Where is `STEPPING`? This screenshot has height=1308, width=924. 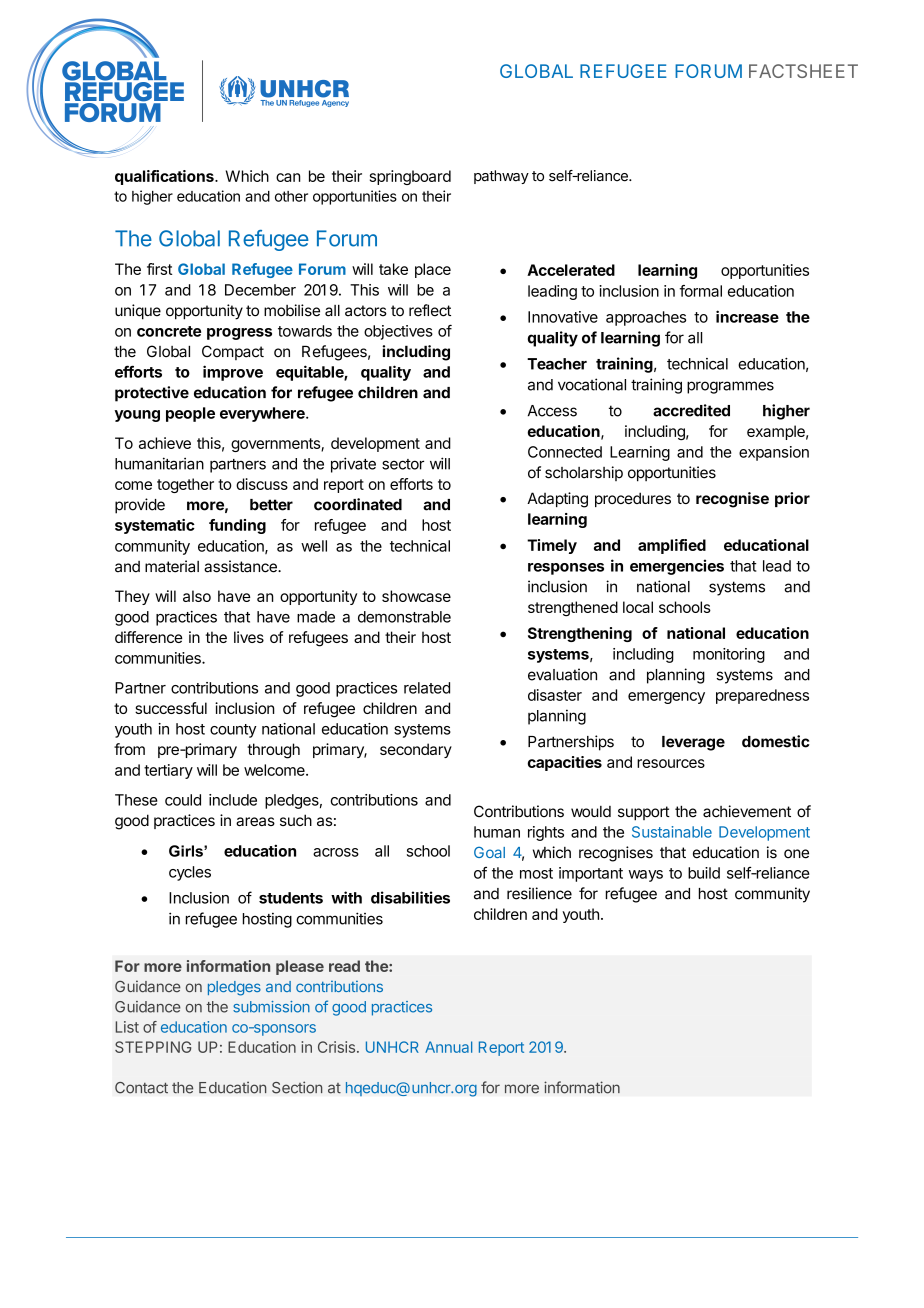
STEPPING is located at coordinates (153, 1047).
